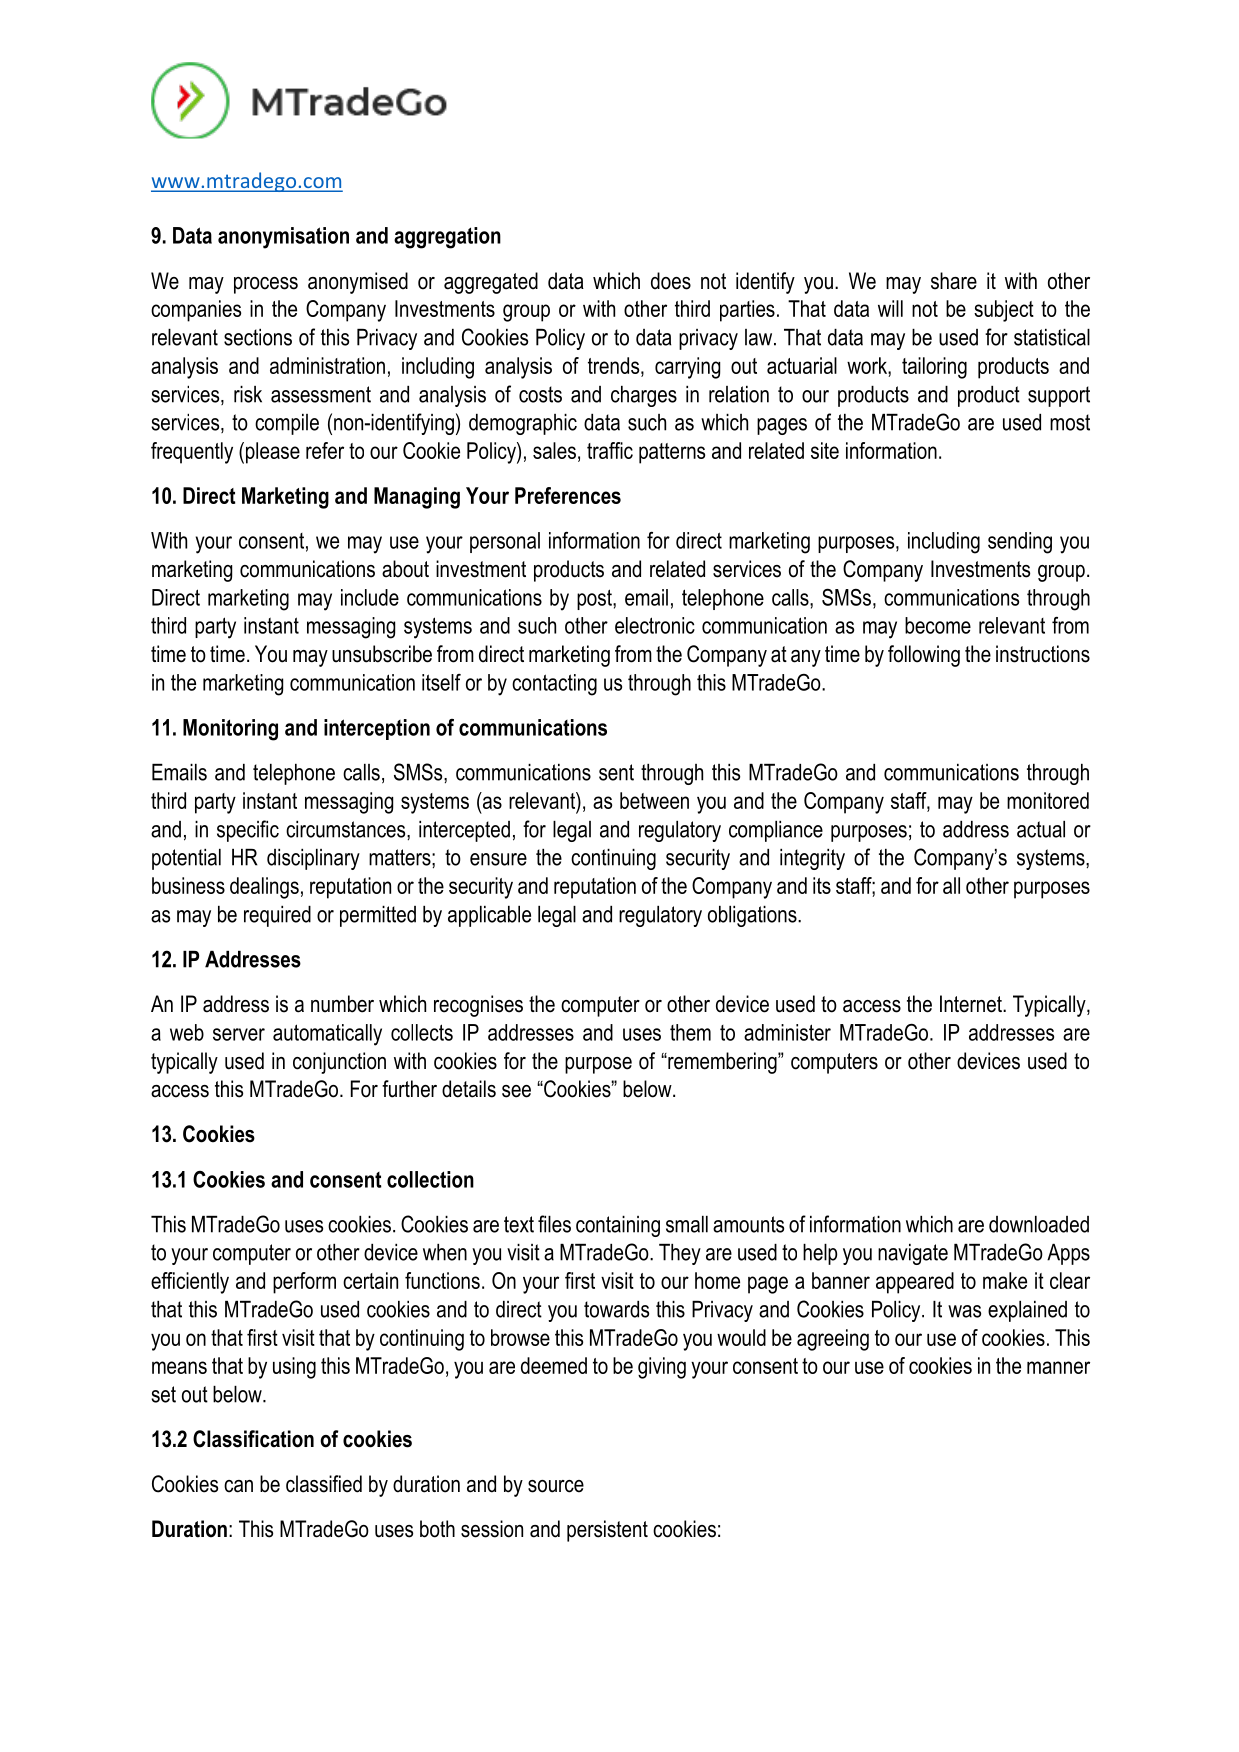 Image resolution: width=1239 pixels, height=1752 pixels. What do you see at coordinates (554, 685) in the image?
I see `contacting` at bounding box center [554, 685].
